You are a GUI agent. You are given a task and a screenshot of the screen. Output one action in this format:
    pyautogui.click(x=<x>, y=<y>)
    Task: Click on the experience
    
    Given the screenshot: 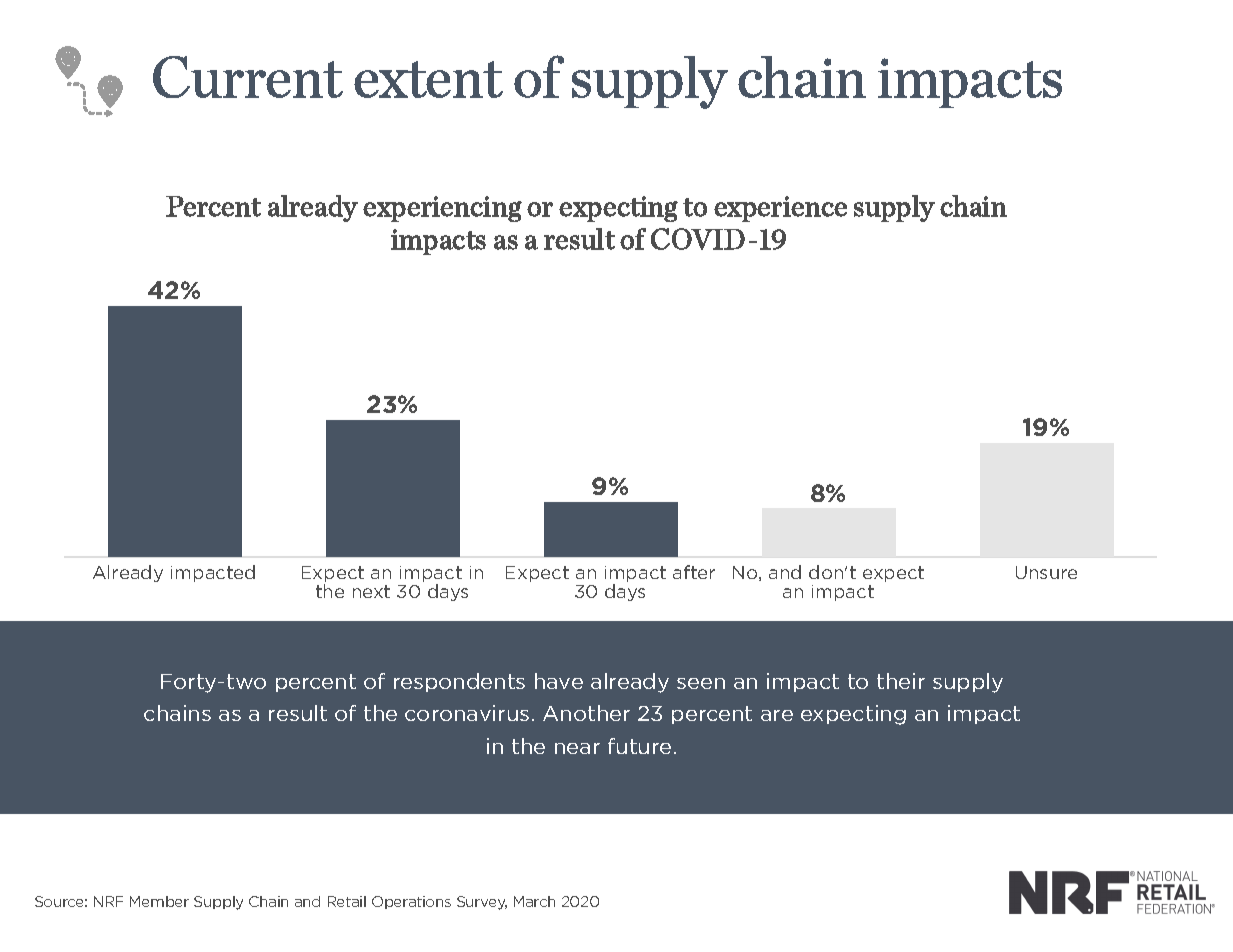 What is the action you would take?
    pyautogui.click(x=780, y=209)
